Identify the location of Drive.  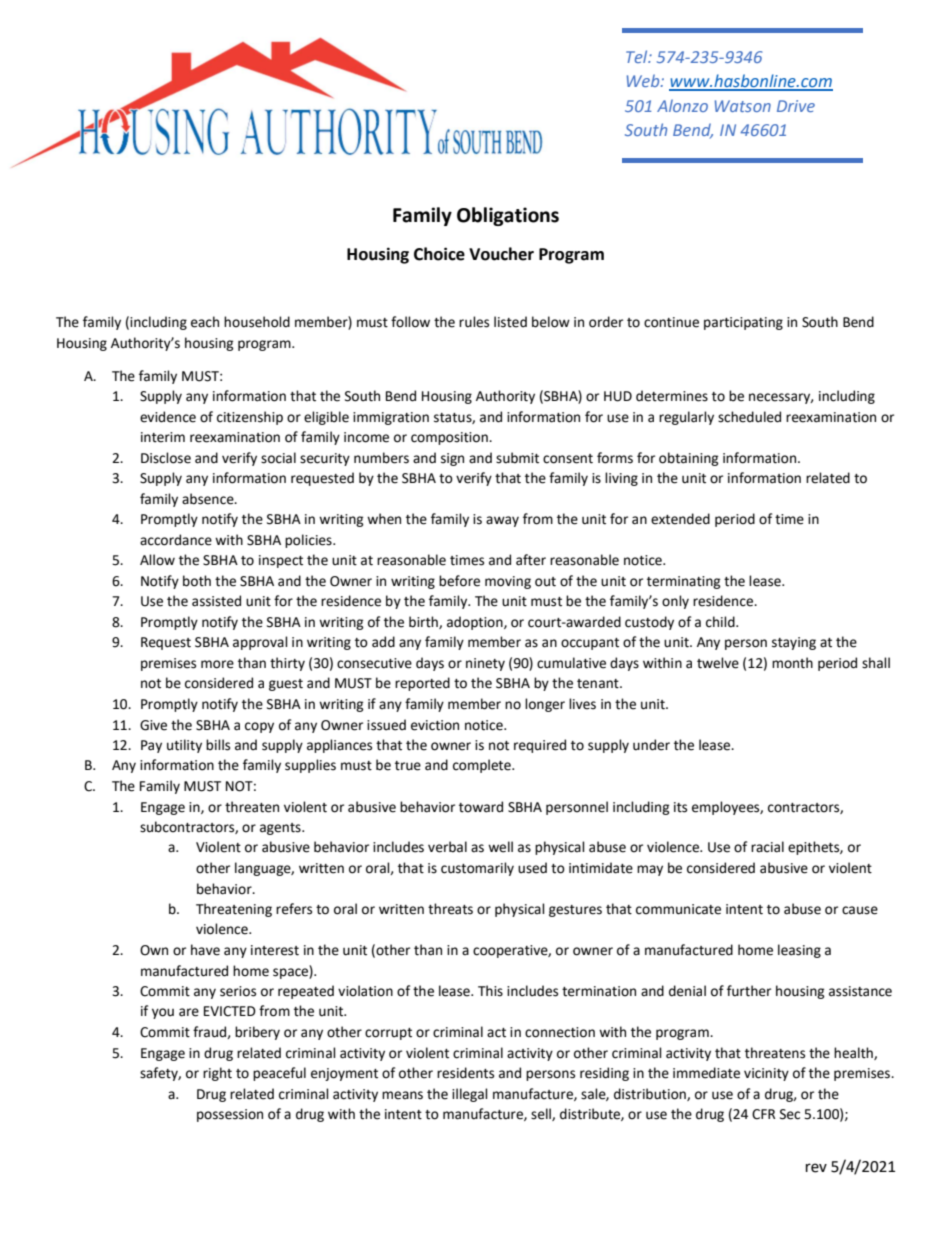
(796, 106).
